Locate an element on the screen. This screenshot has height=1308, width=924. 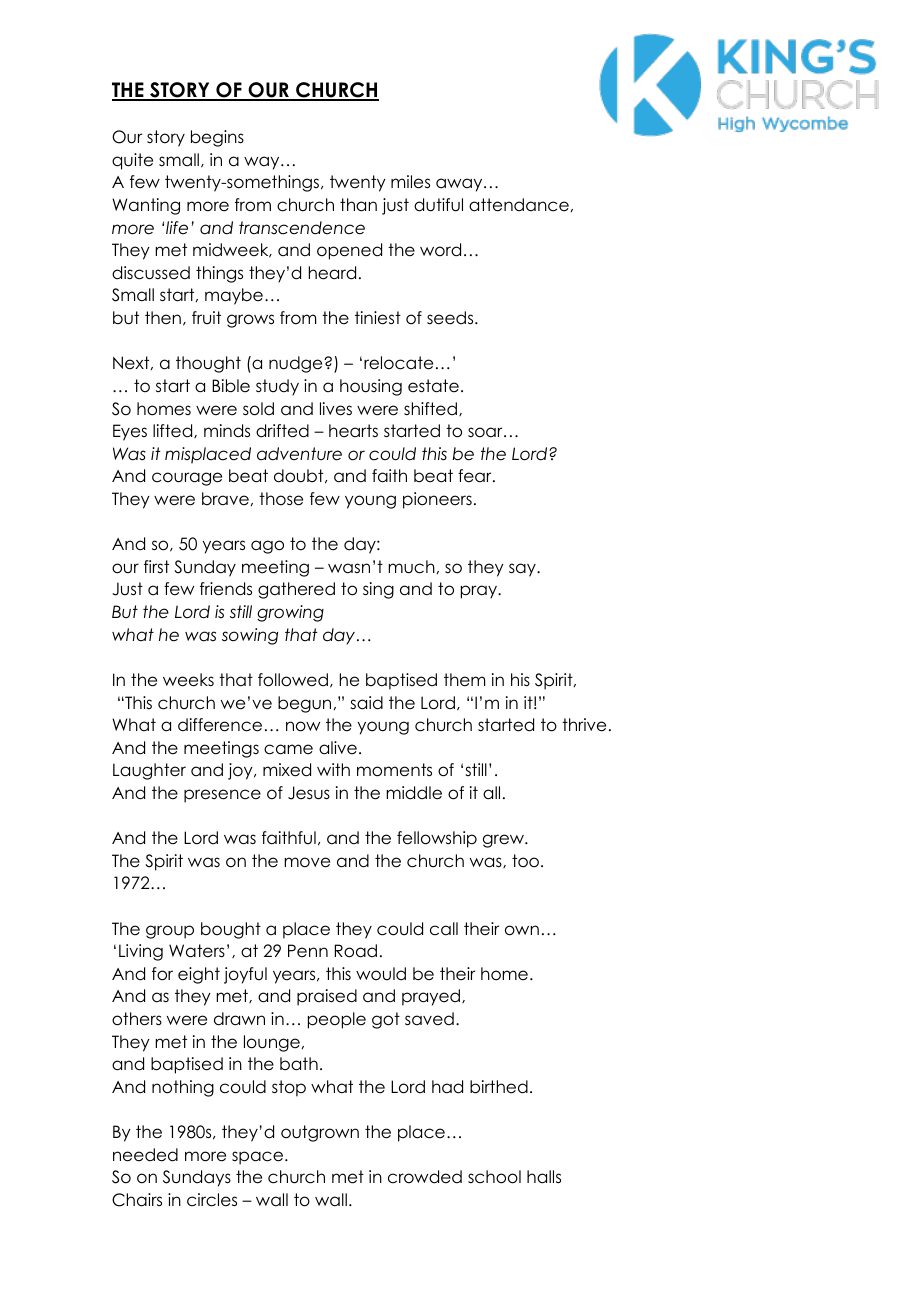
said is located at coordinates (366, 703).
